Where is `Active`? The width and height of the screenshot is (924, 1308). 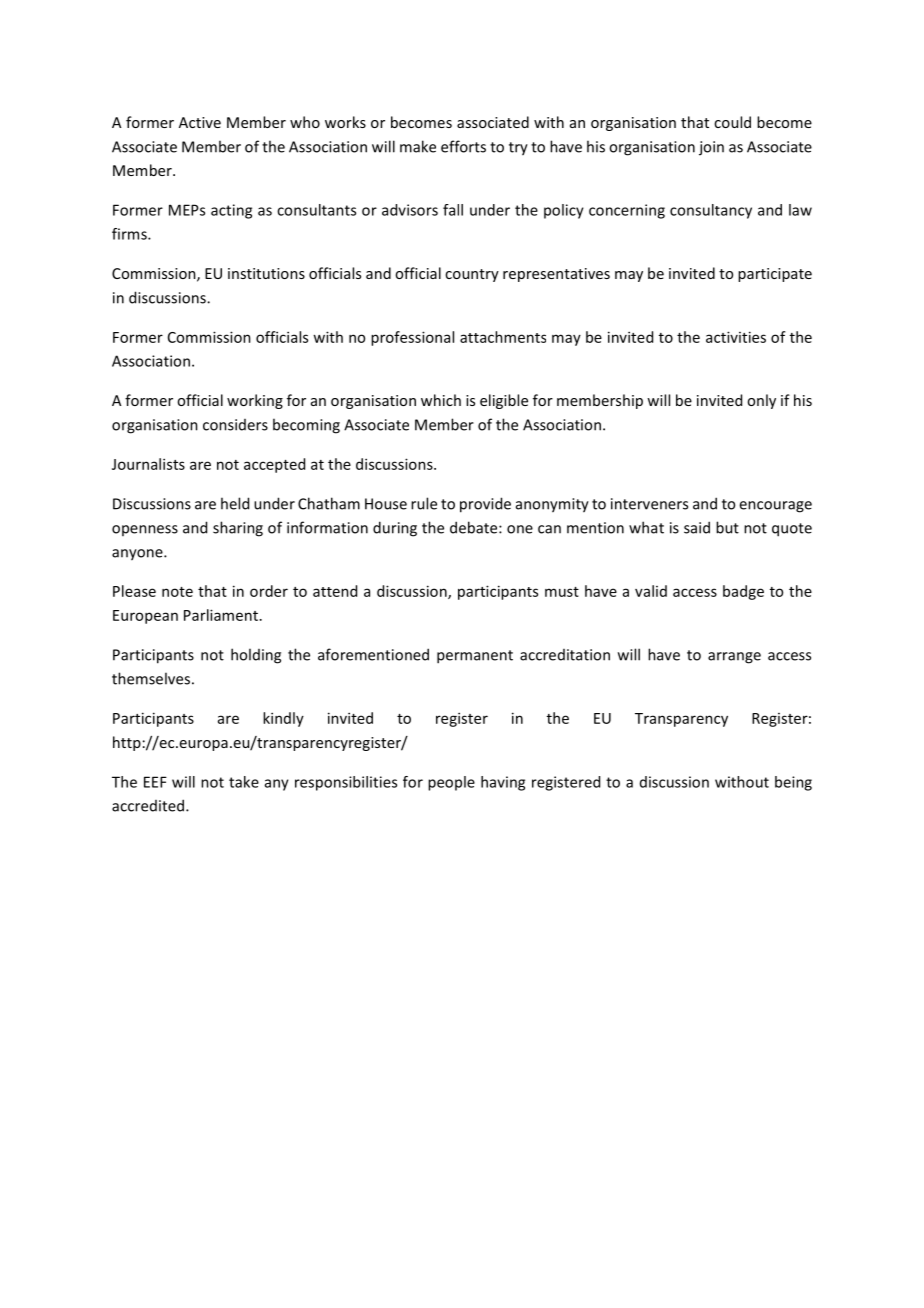 Active is located at coordinates (200, 122).
